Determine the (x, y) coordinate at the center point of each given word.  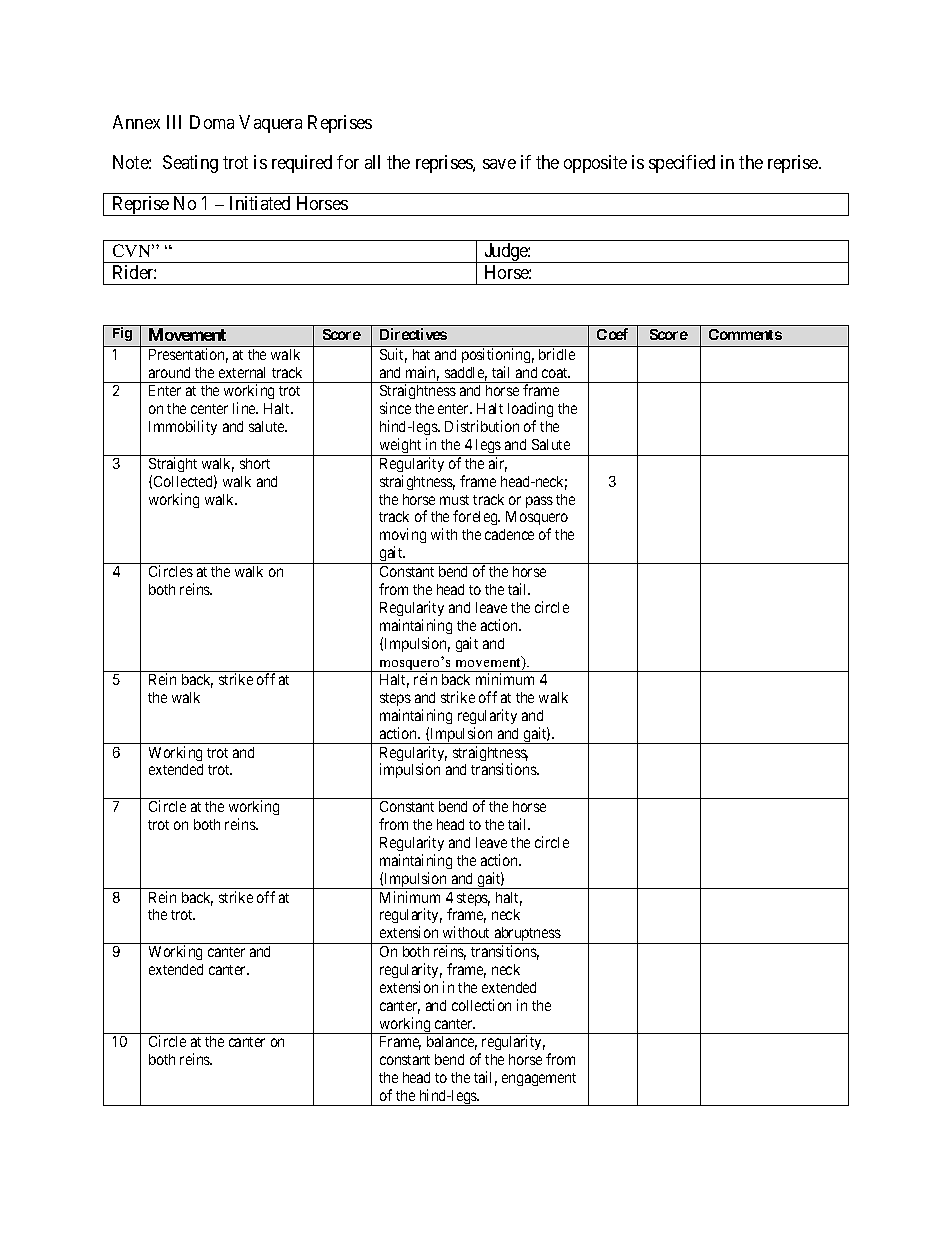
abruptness (527, 935)
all (372, 162)
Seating (190, 164)
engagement (539, 1079)
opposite (595, 164)
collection (481, 1005)
